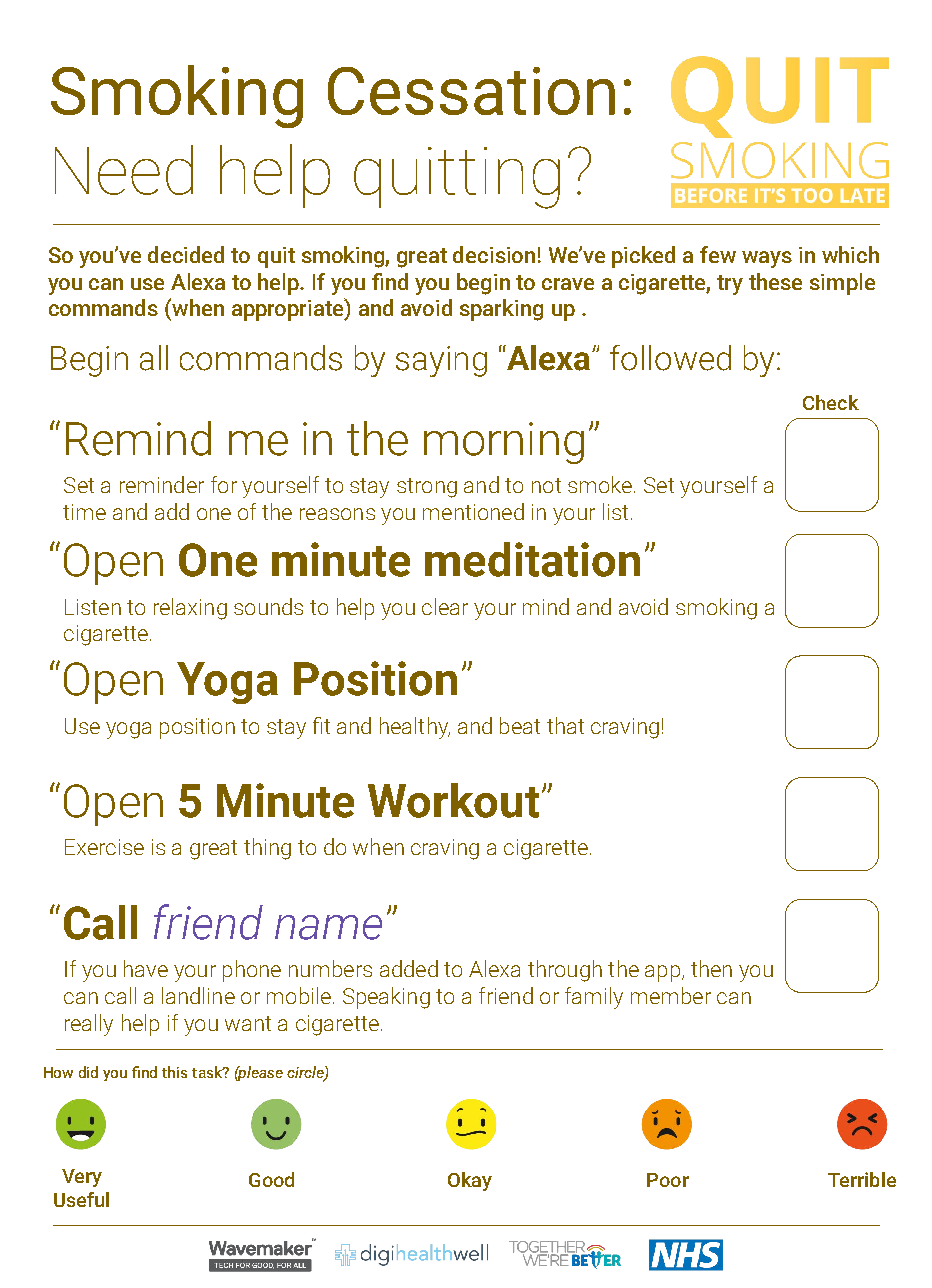 This screenshot has width=932, height=1288. Describe the element at coordinates (718, 254) in the screenshot. I see `few` at that location.
